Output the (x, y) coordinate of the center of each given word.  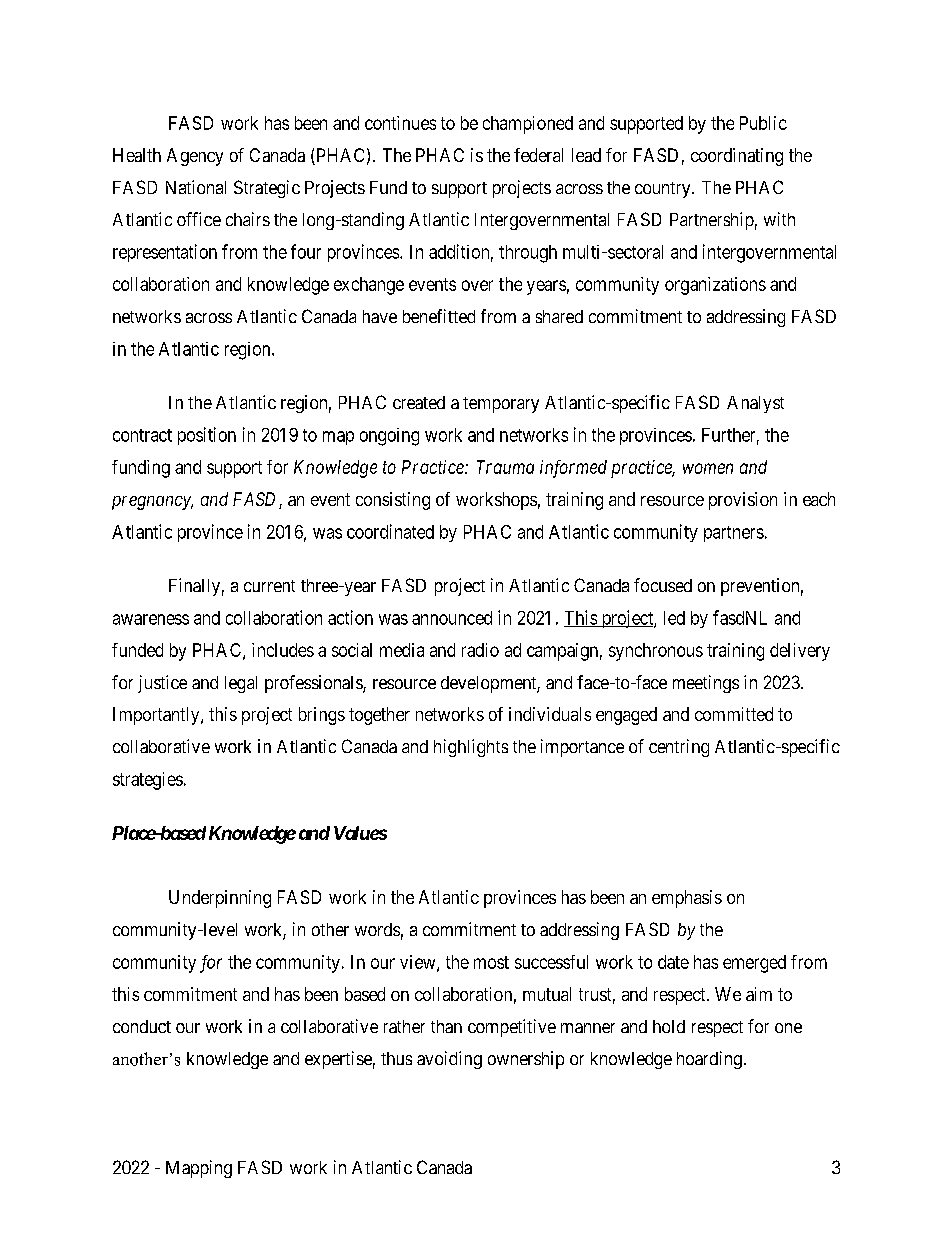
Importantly (157, 716)
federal (538, 155)
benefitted (439, 316)
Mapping (199, 1169)
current (269, 586)
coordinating (737, 157)
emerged (754, 964)
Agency (195, 157)
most (491, 962)
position (207, 436)
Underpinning (220, 899)
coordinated (390, 531)
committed (734, 714)
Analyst (755, 404)
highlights (471, 748)
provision (743, 501)
